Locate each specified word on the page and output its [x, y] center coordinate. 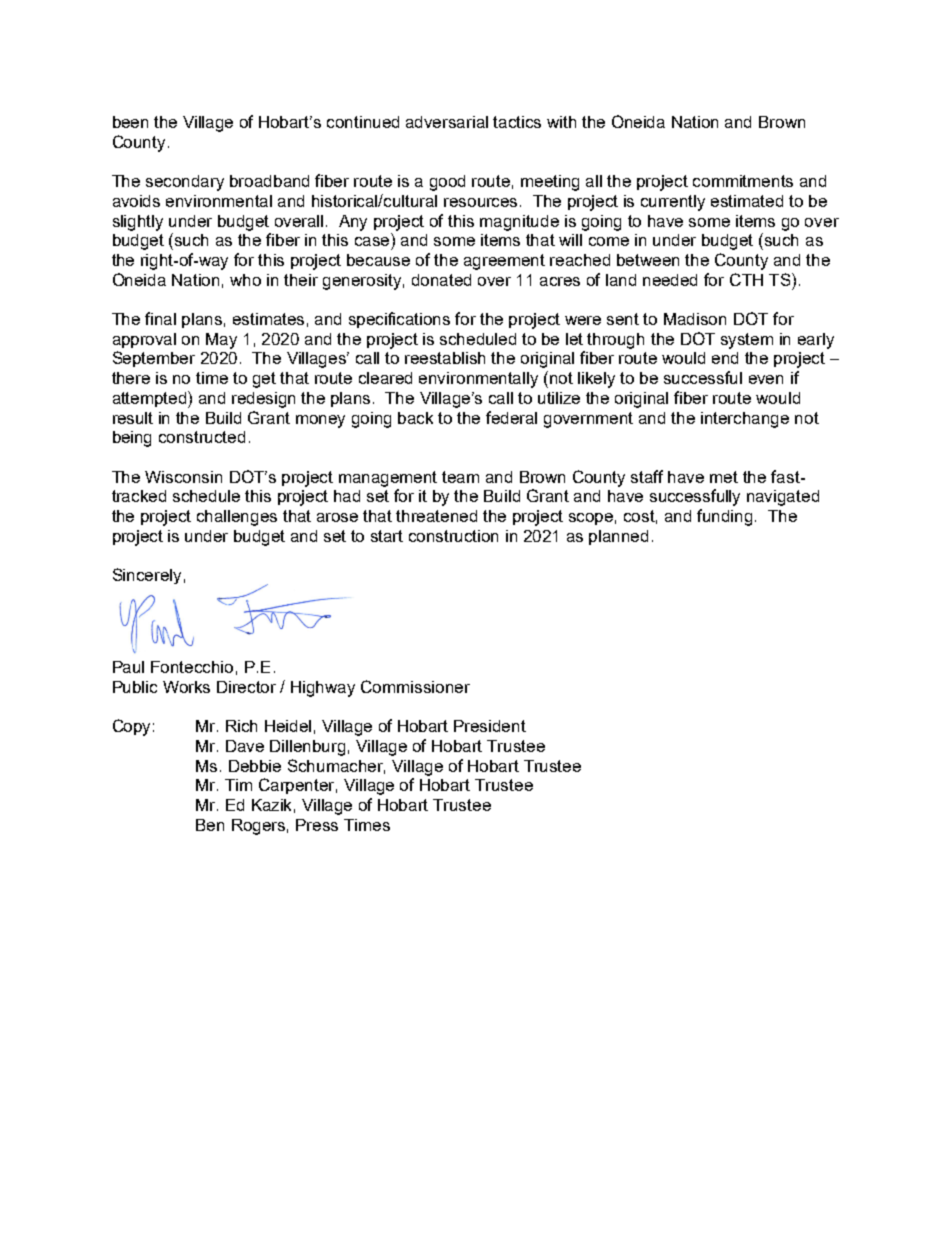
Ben [210, 825]
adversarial [447, 122]
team [460, 477]
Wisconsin [183, 477]
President [490, 726]
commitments [743, 181]
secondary [185, 183]
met [724, 477]
